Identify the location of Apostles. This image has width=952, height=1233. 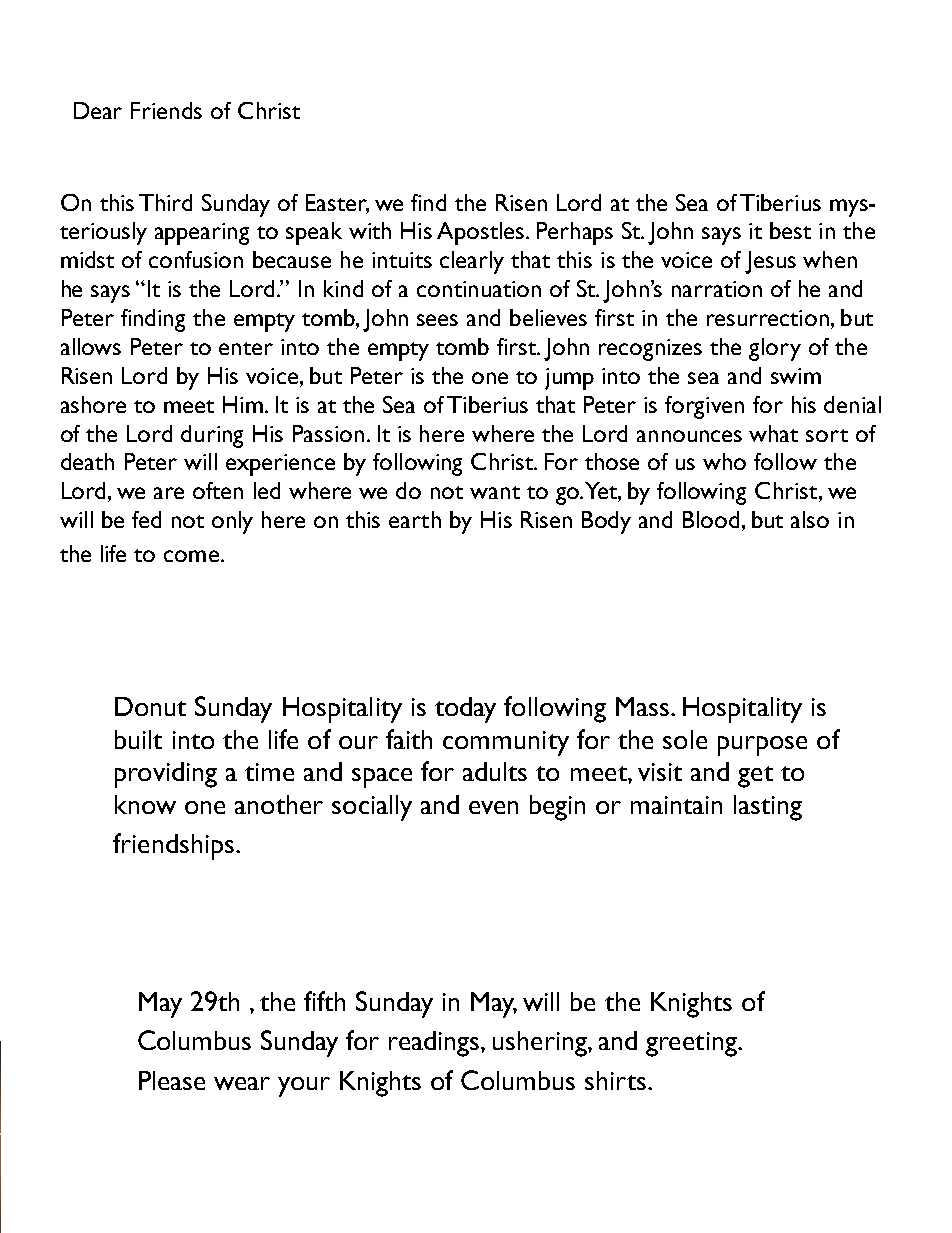
(482, 233).
